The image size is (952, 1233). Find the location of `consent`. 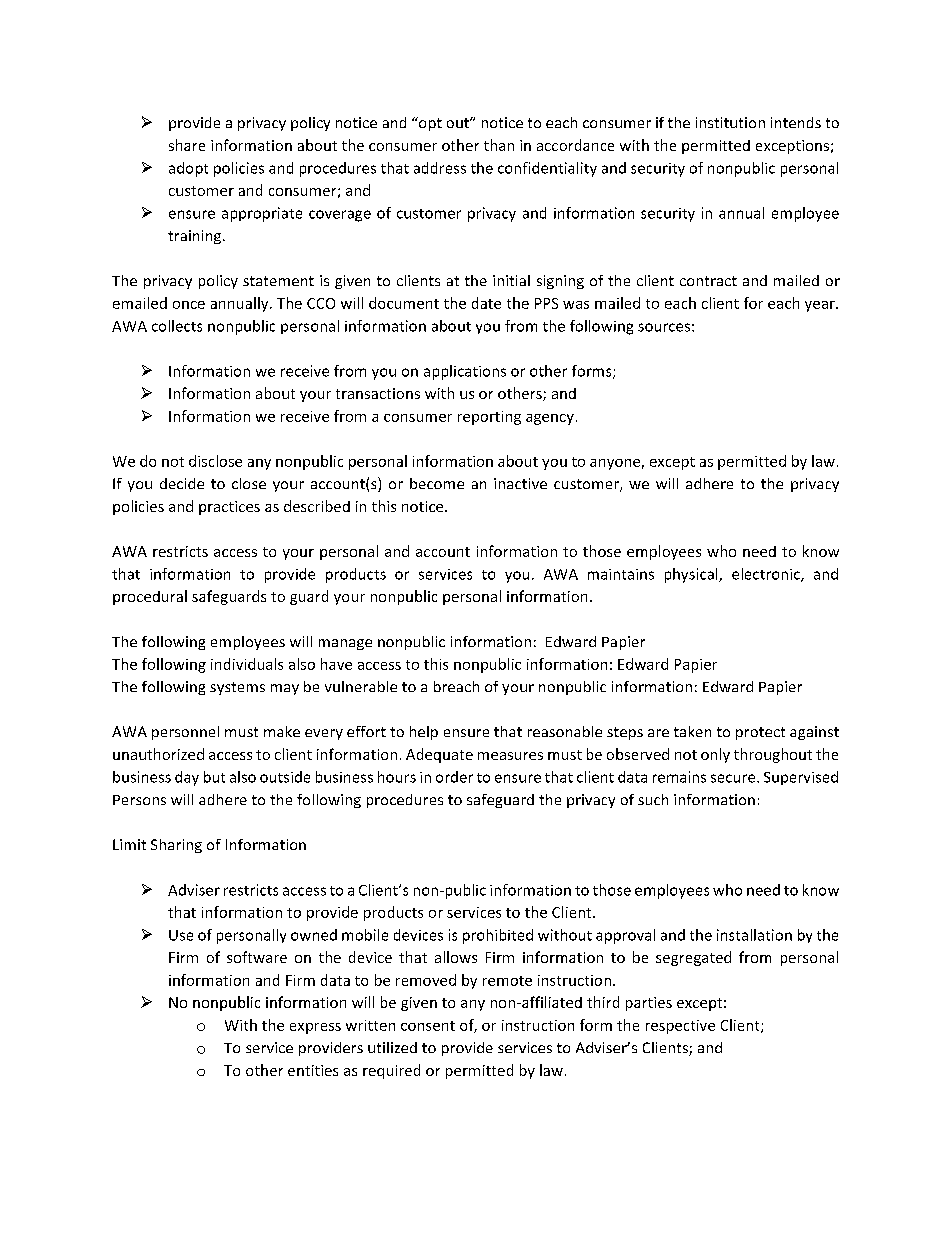

consent is located at coordinates (428, 1026).
